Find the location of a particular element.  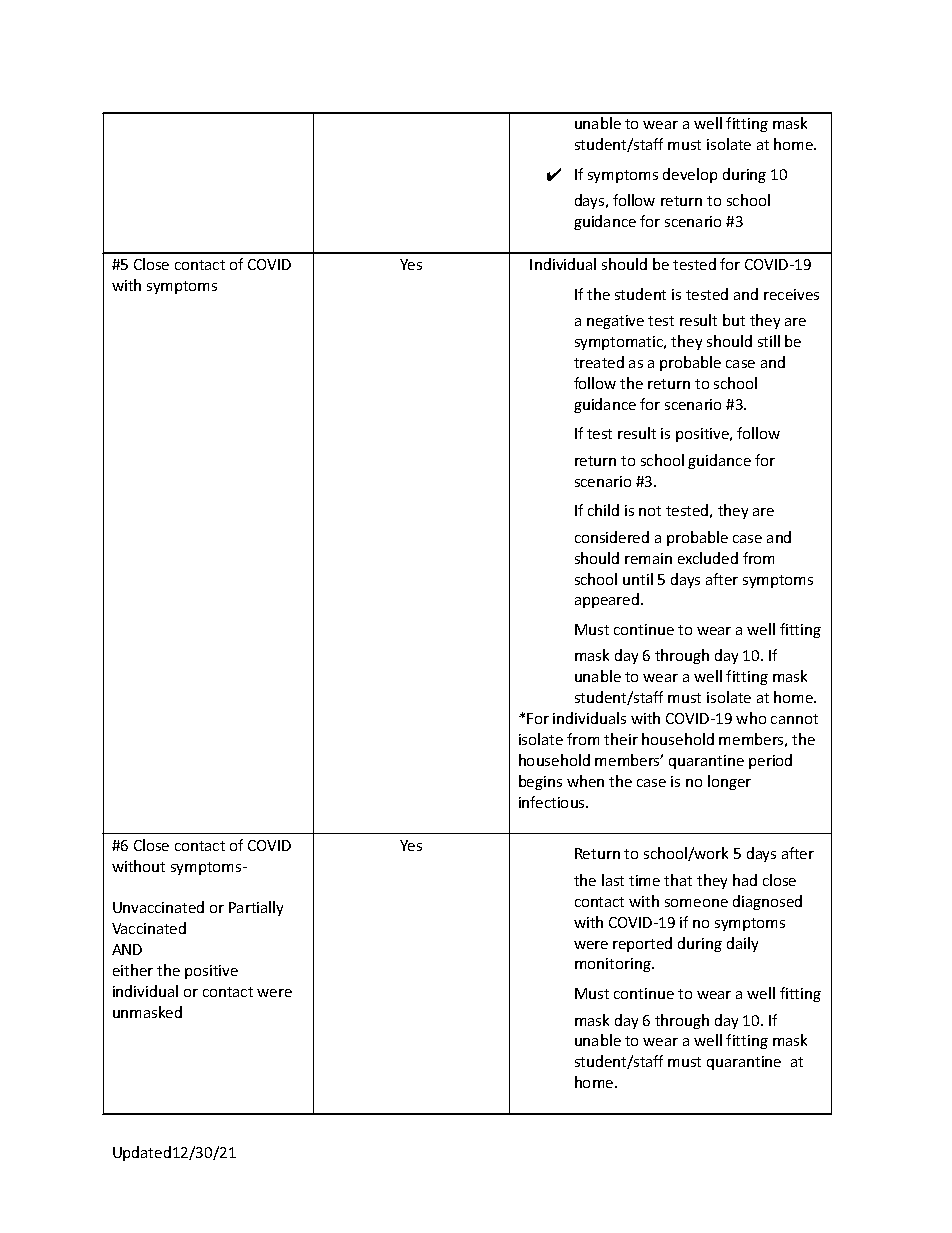

monitoring is located at coordinates (614, 965).
